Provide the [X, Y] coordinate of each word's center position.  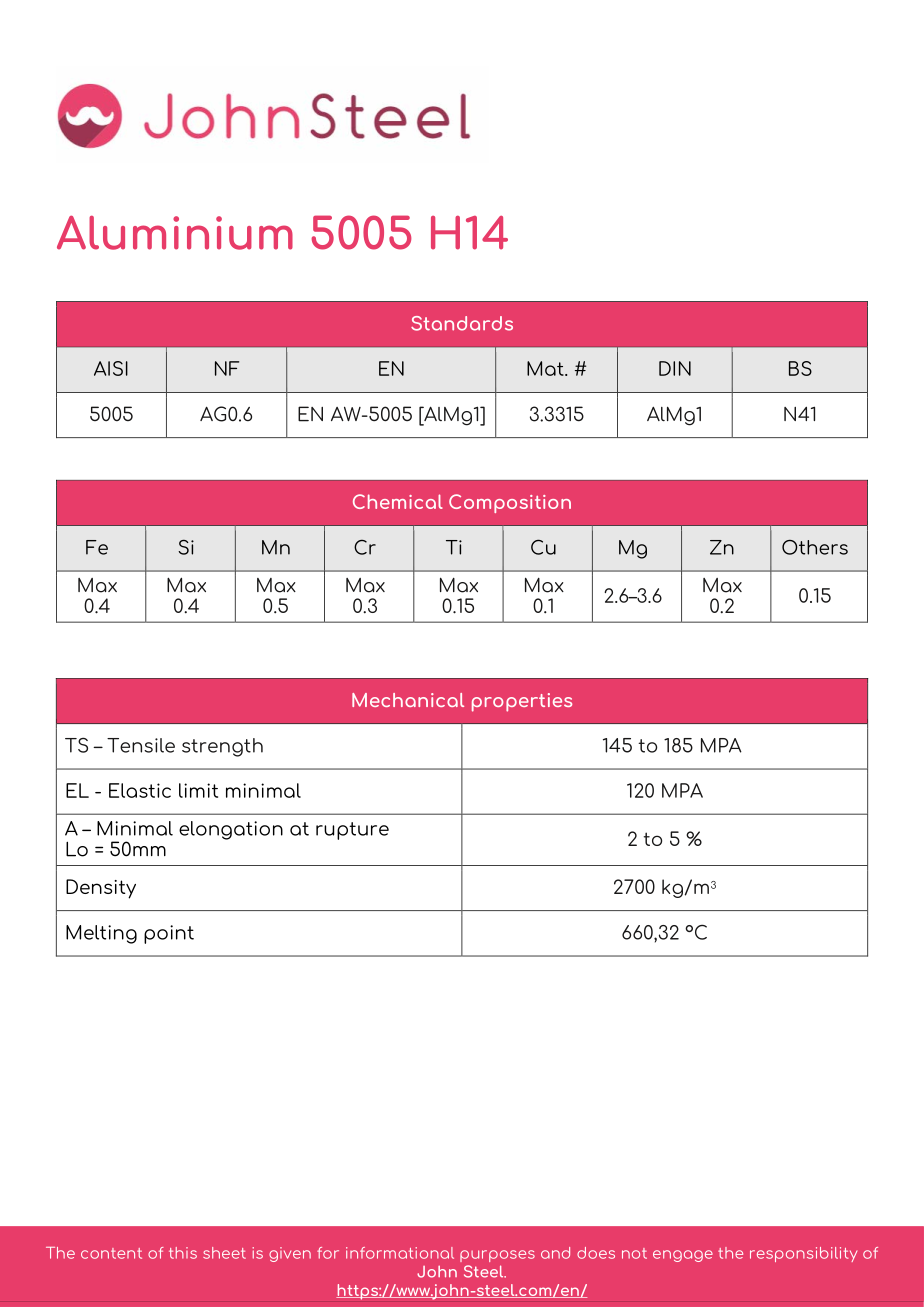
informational [400, 1253]
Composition [510, 503]
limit [198, 790]
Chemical [398, 501]
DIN [675, 368]
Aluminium [175, 233]
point [169, 934]
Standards [462, 323]
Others [815, 547]
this [183, 1253]
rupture [352, 831]
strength [222, 747]
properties [522, 702]
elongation [231, 830]
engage [683, 1256]
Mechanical [408, 700]
